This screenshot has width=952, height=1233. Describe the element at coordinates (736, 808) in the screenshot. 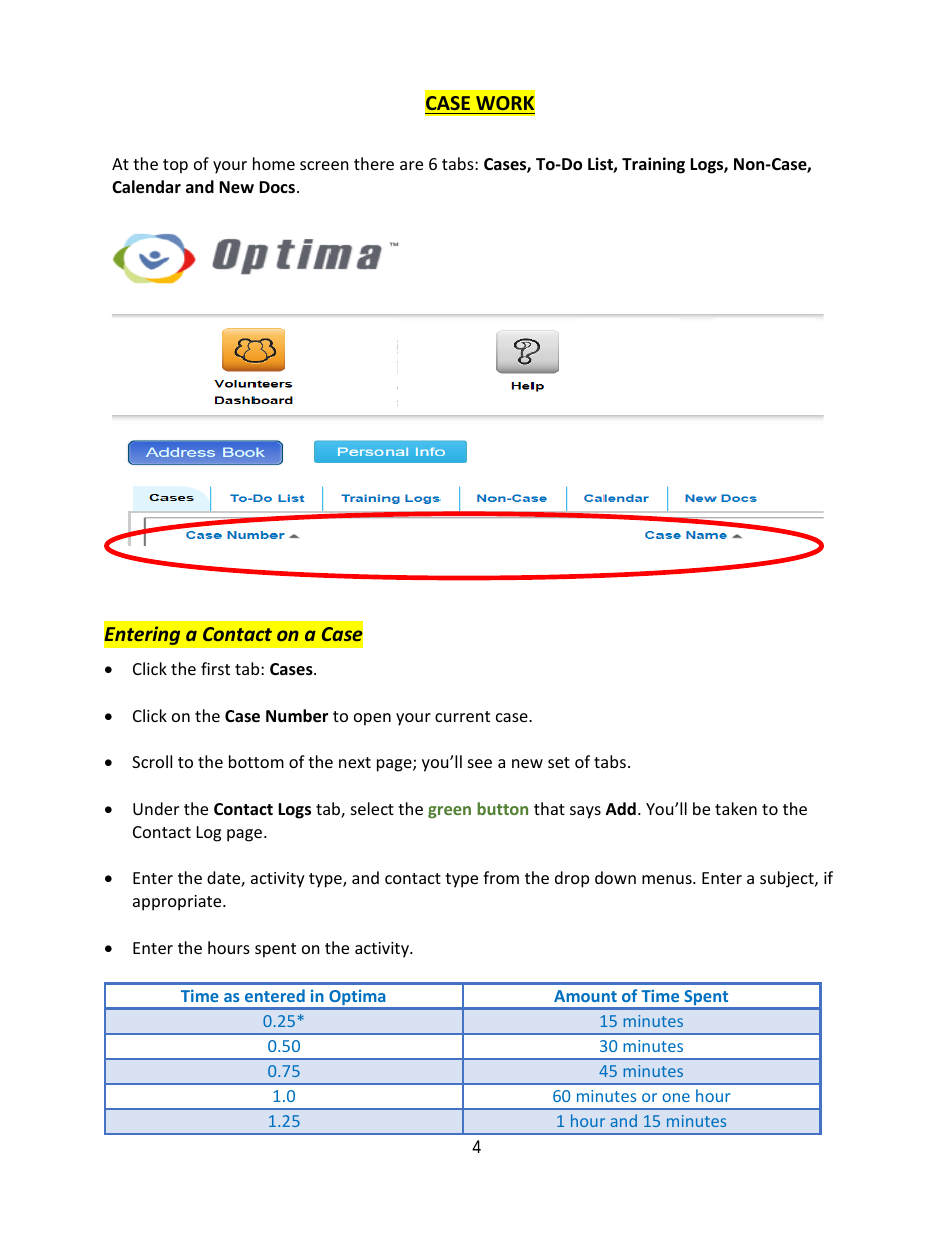

I see `taken` at that location.
